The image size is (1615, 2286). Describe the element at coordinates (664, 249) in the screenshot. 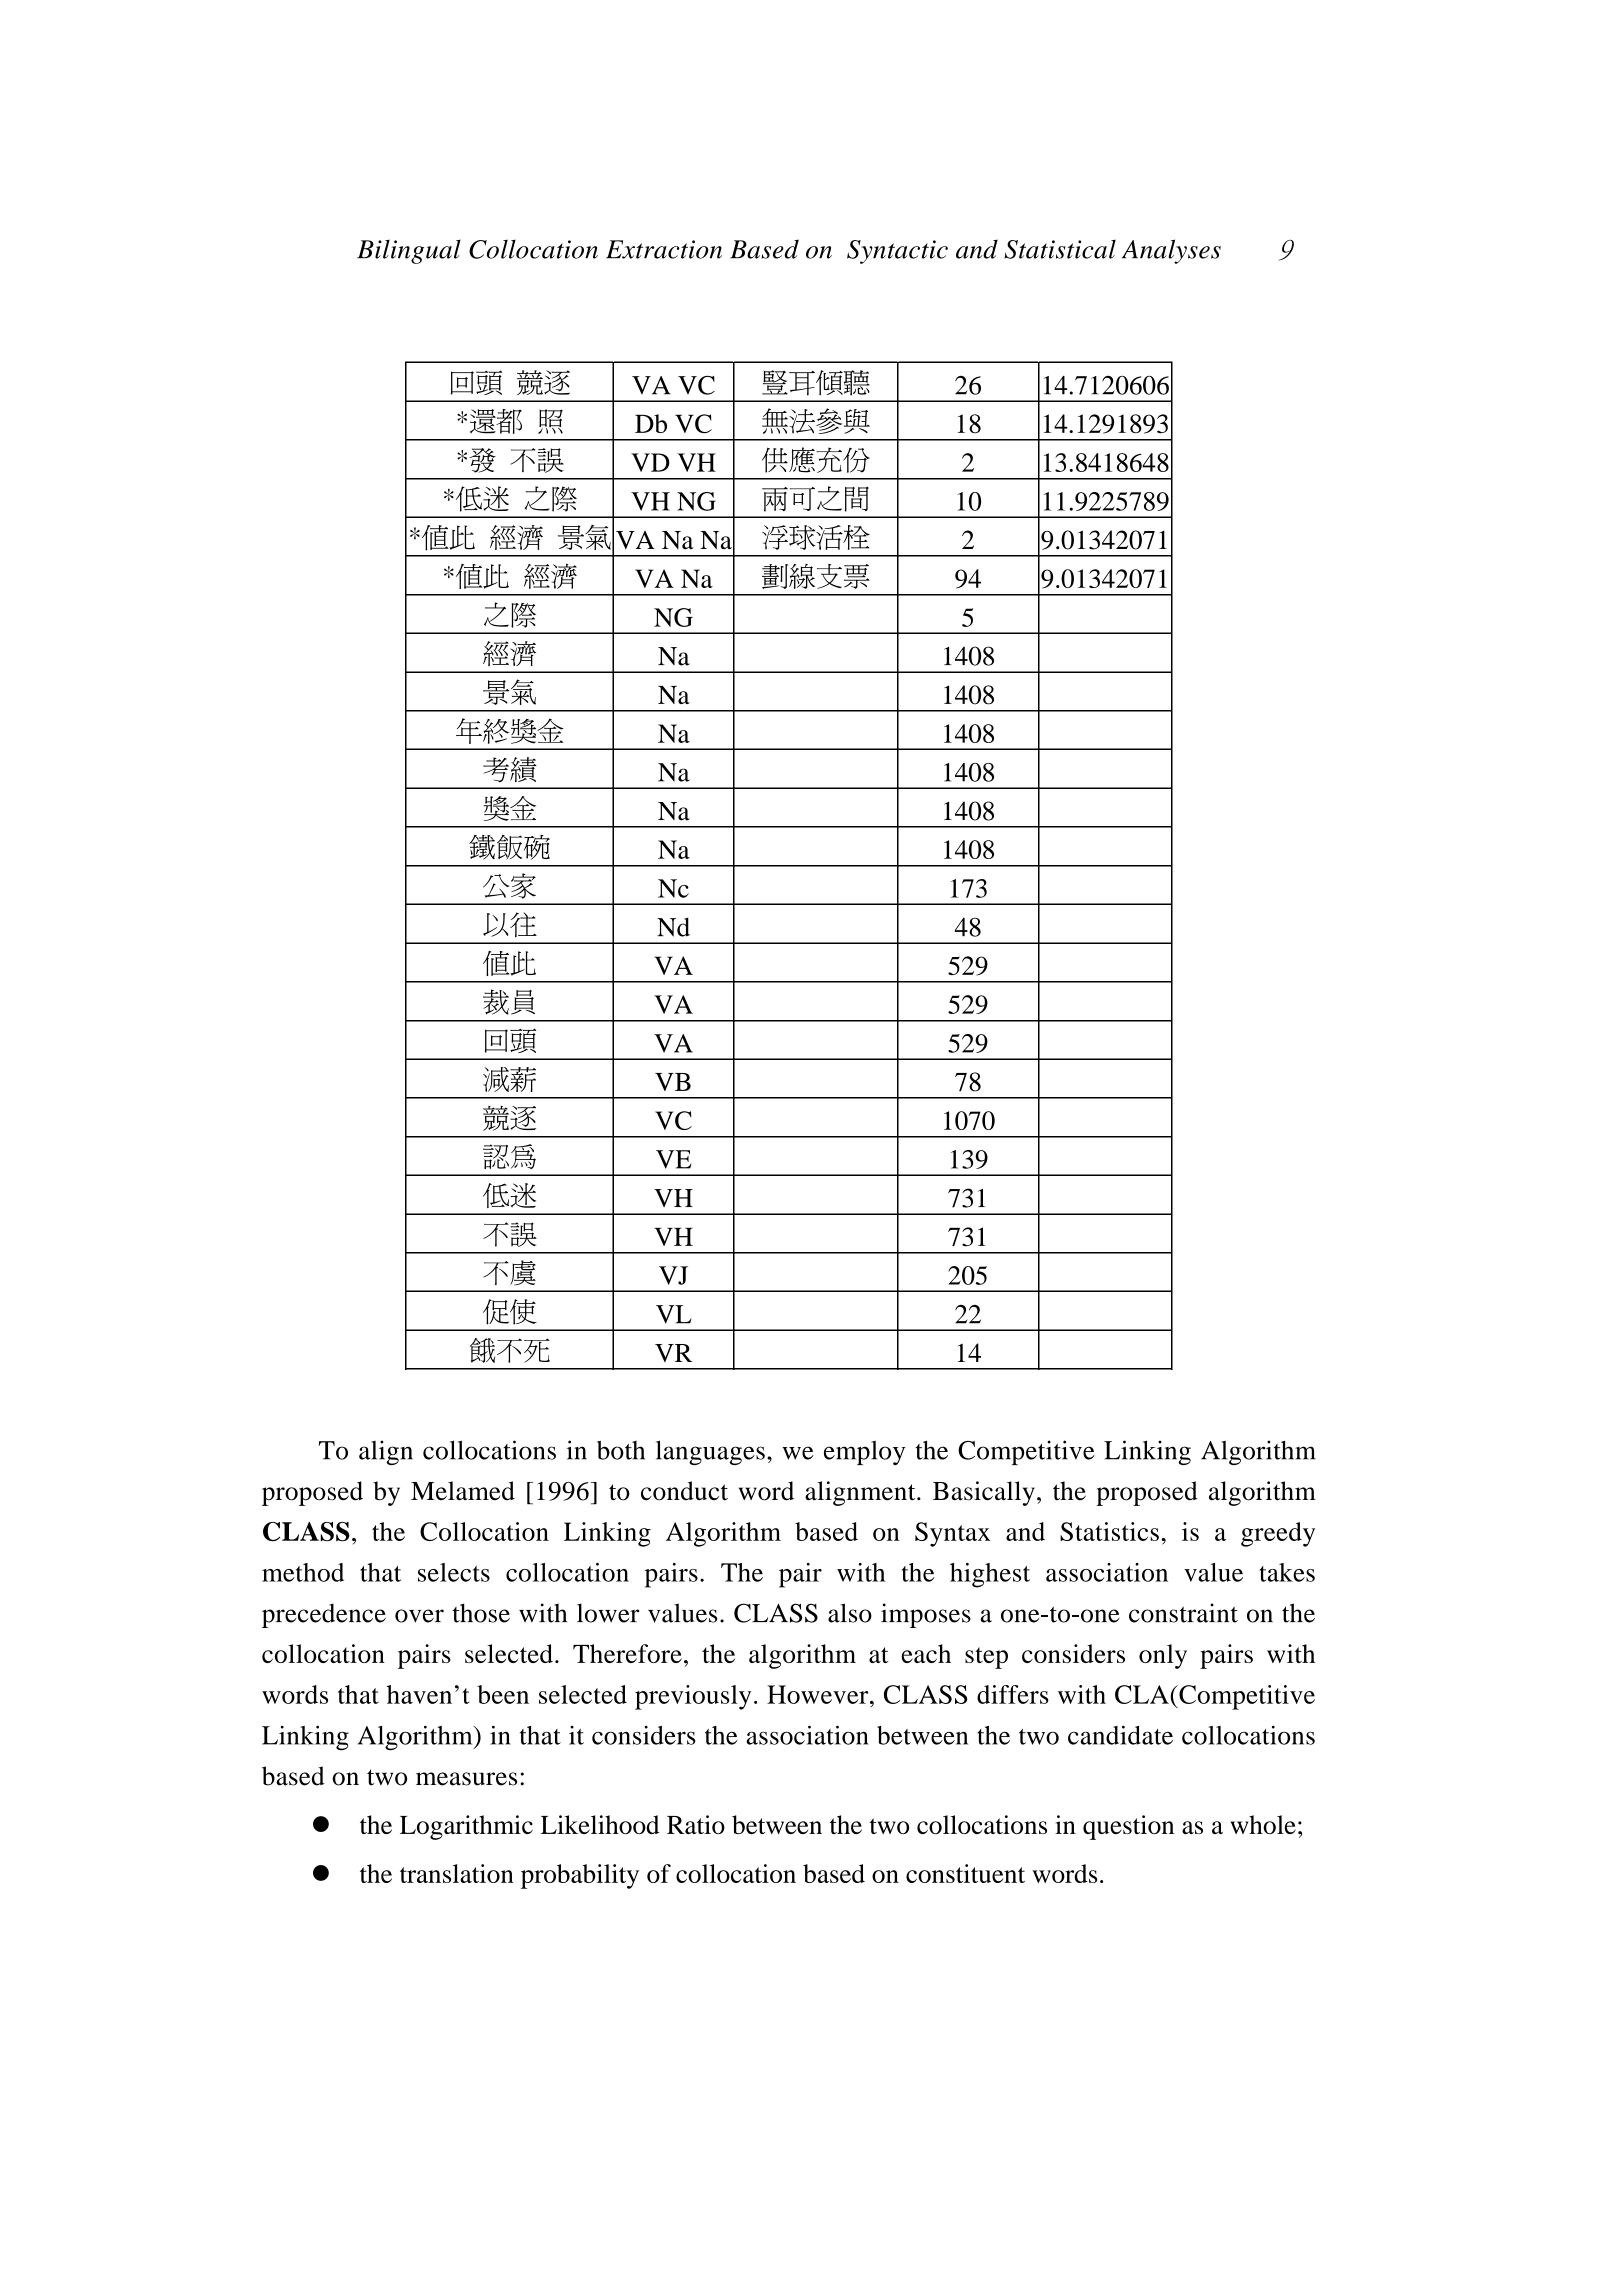

I see `Extraction` at that location.
